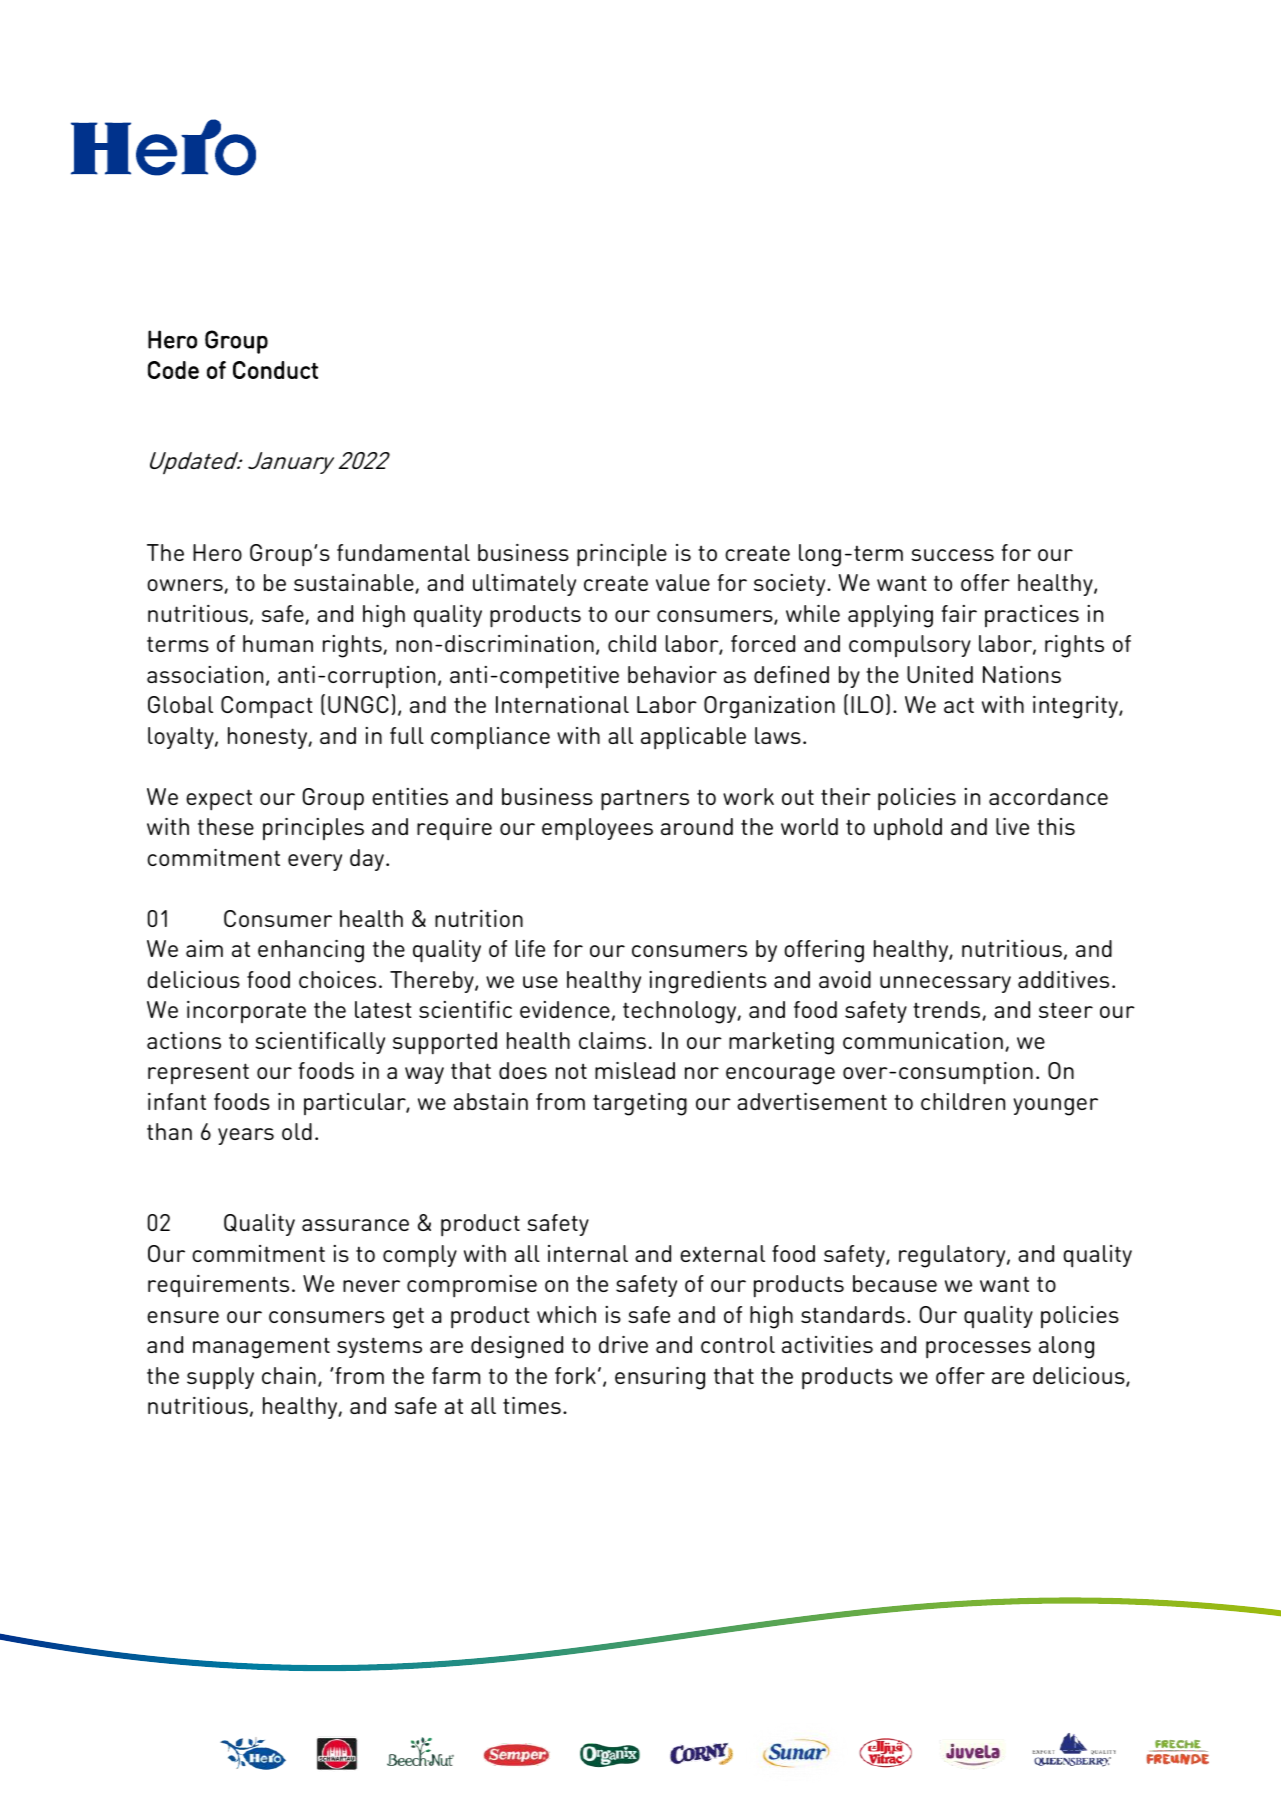 The image size is (1281, 1811). Describe the element at coordinates (275, 370) in the document. I see `Conduct` at that location.
